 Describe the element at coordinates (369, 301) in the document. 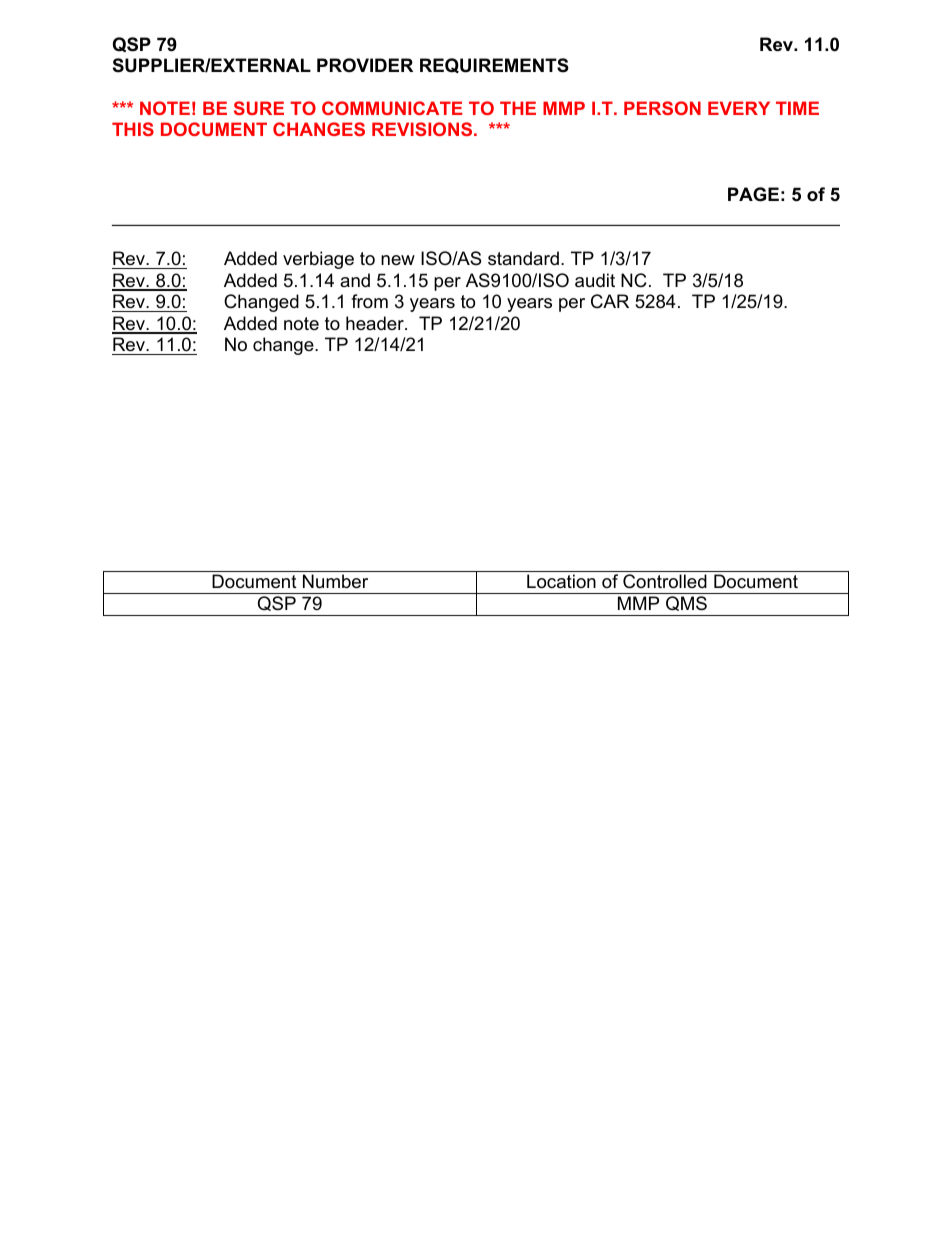

I see `from` at that location.
